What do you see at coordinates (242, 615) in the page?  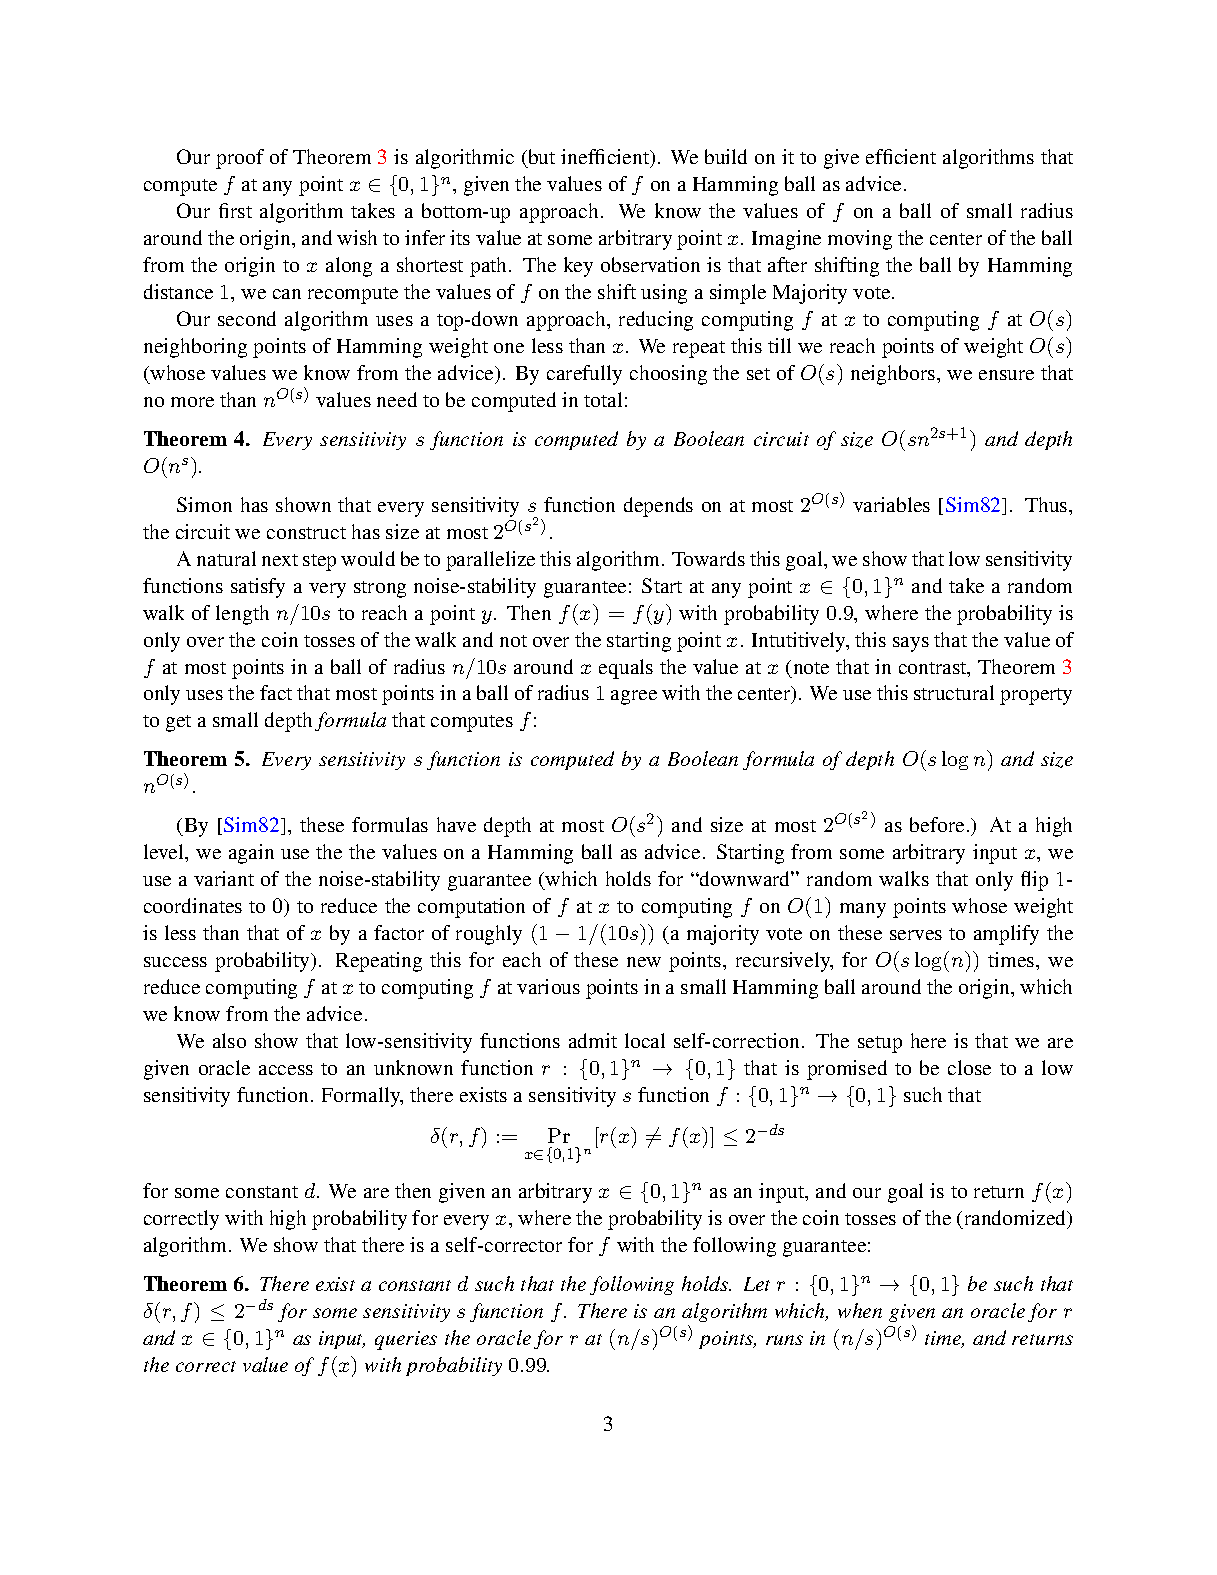 I see `length` at bounding box center [242, 615].
